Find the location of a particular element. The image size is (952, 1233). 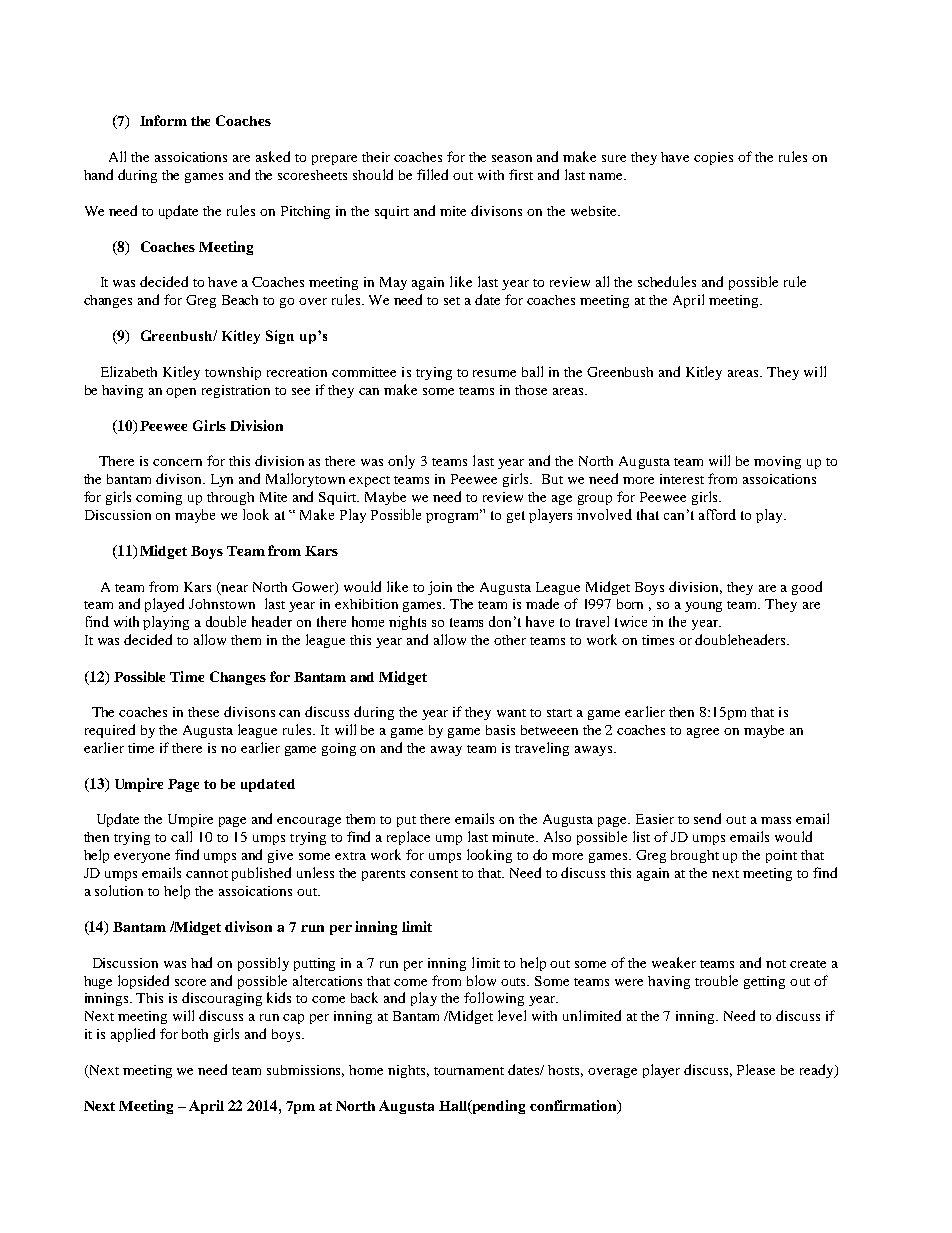

moving is located at coordinates (777, 462).
